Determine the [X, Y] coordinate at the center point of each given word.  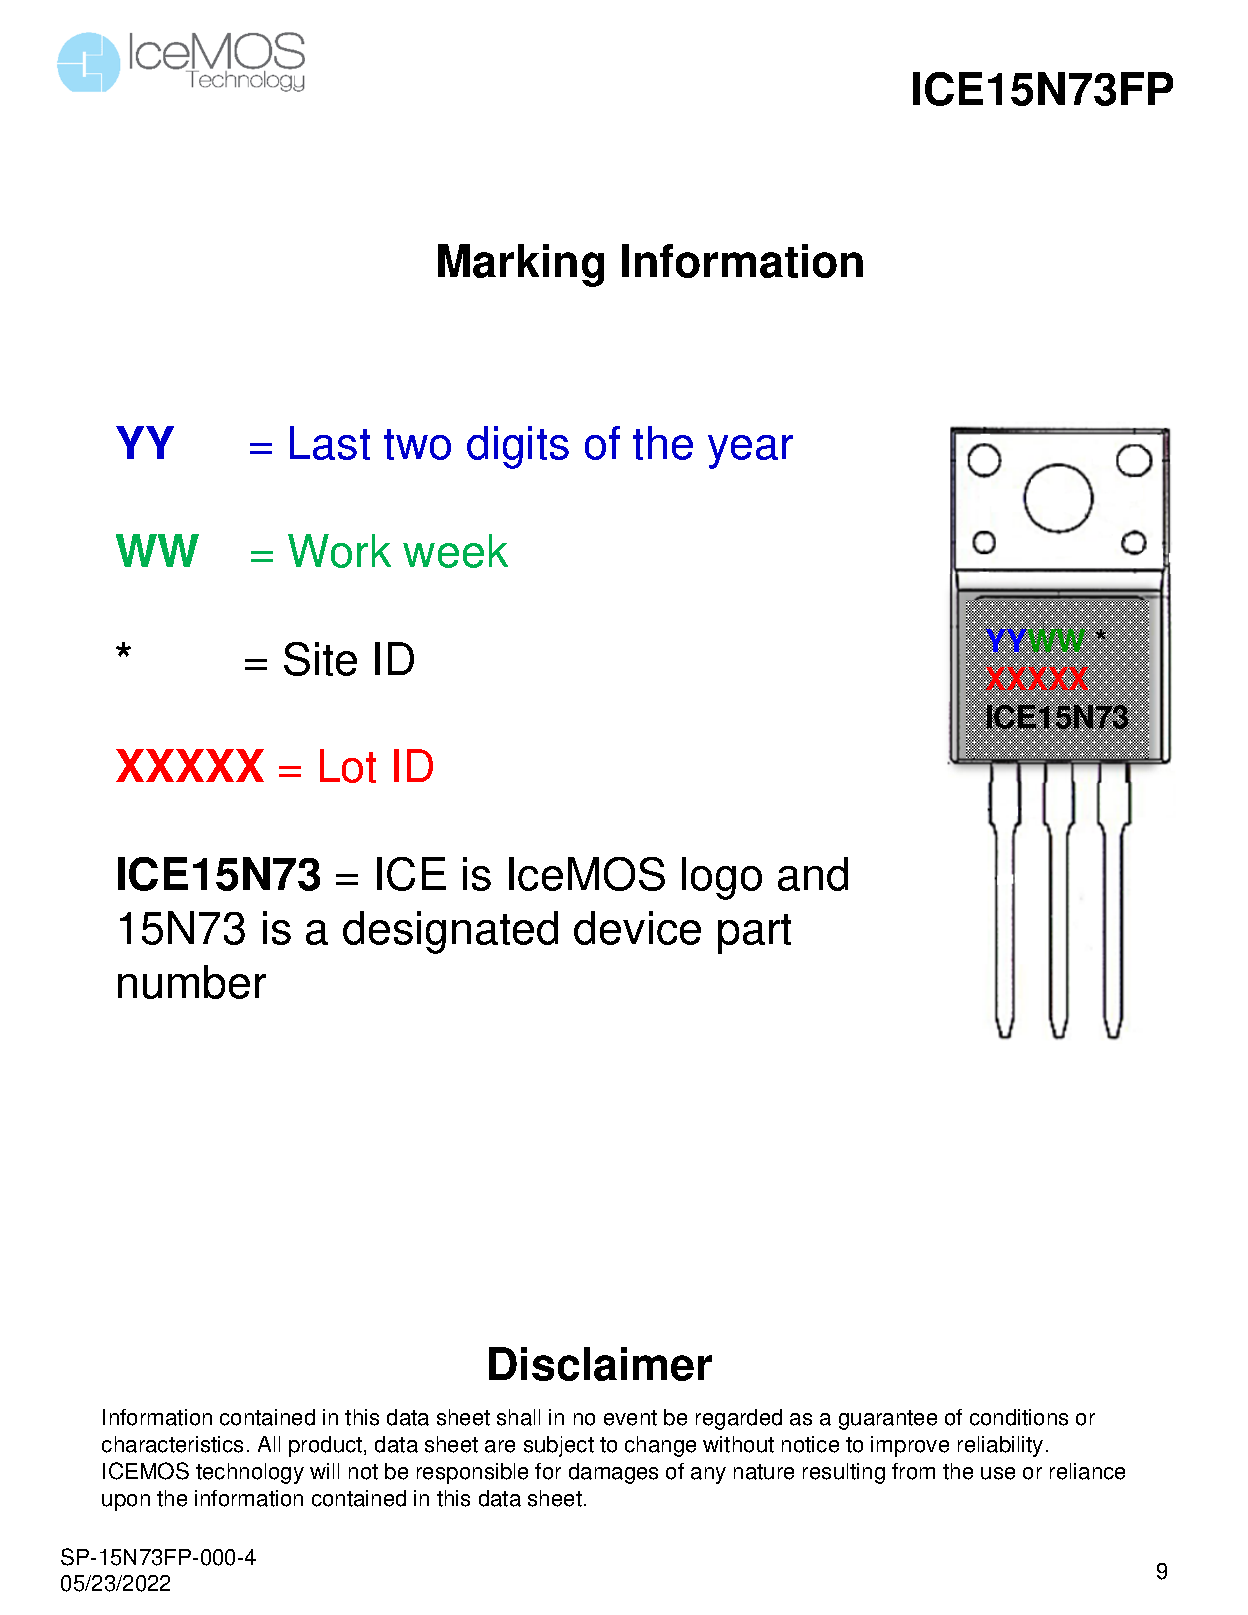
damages [613, 1473]
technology [250, 1473]
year [750, 452]
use [998, 1473]
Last [330, 443]
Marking [521, 265]
